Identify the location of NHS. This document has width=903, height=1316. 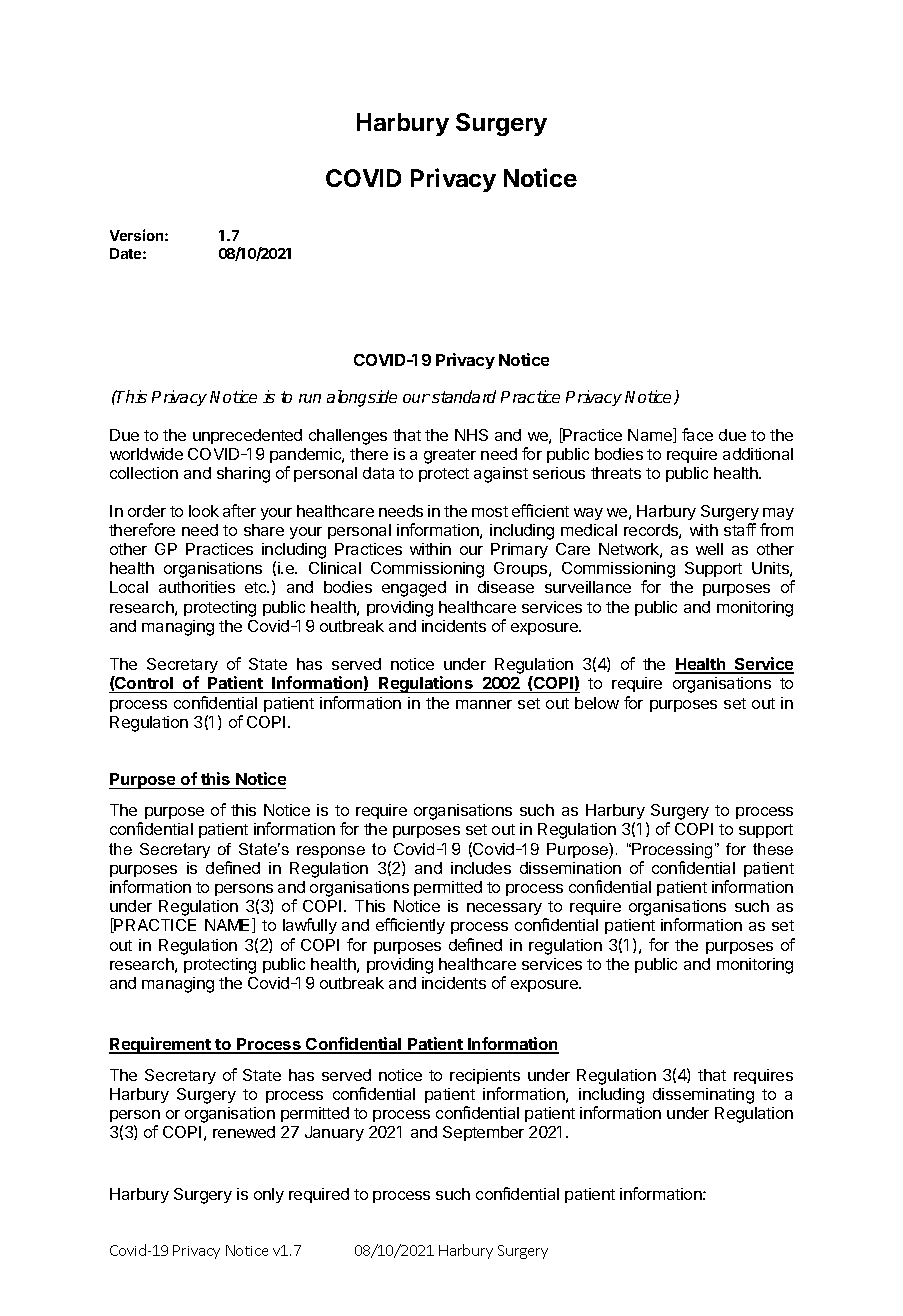
(471, 435).
